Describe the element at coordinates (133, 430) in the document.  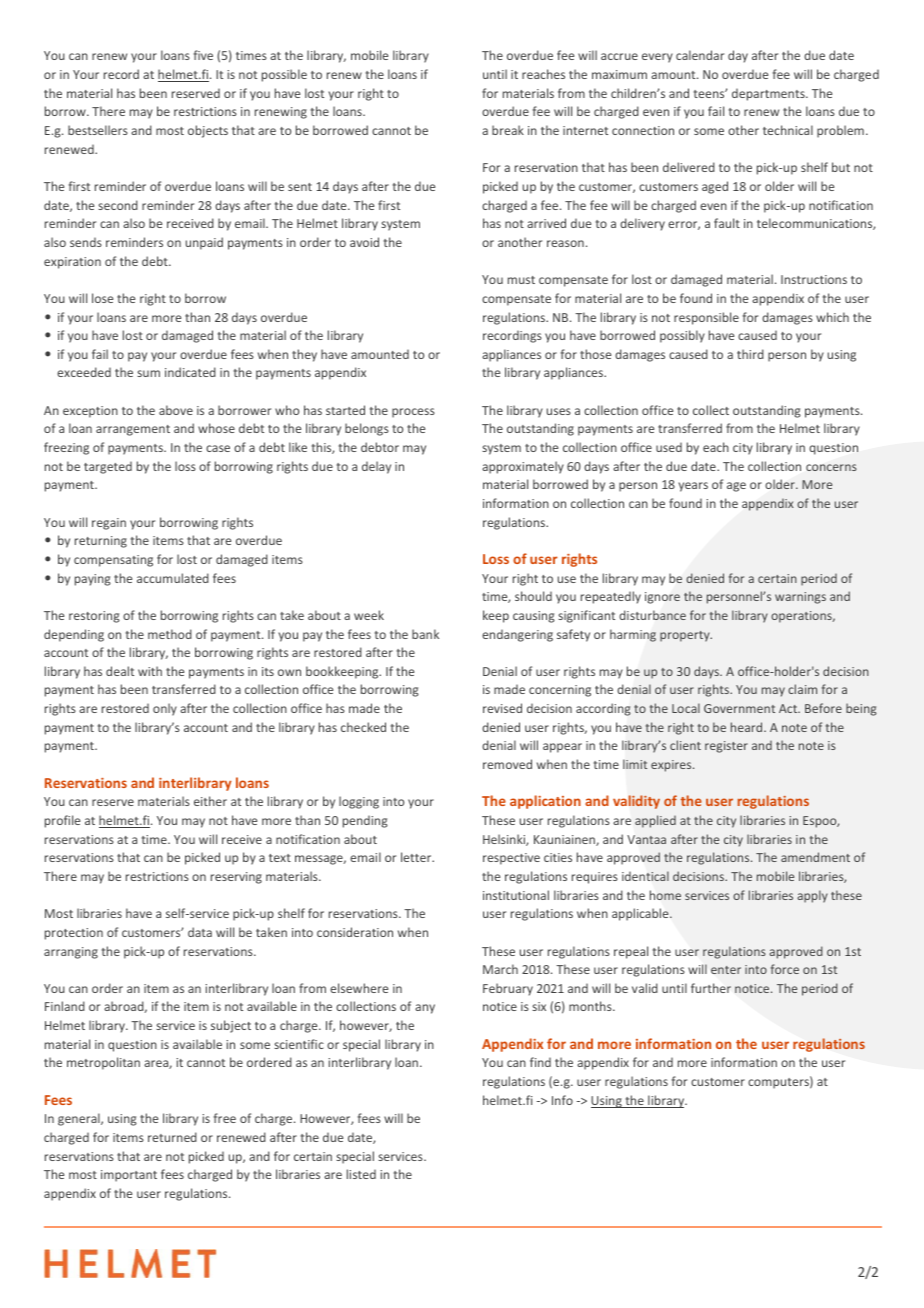
I see `arrangement` at that location.
